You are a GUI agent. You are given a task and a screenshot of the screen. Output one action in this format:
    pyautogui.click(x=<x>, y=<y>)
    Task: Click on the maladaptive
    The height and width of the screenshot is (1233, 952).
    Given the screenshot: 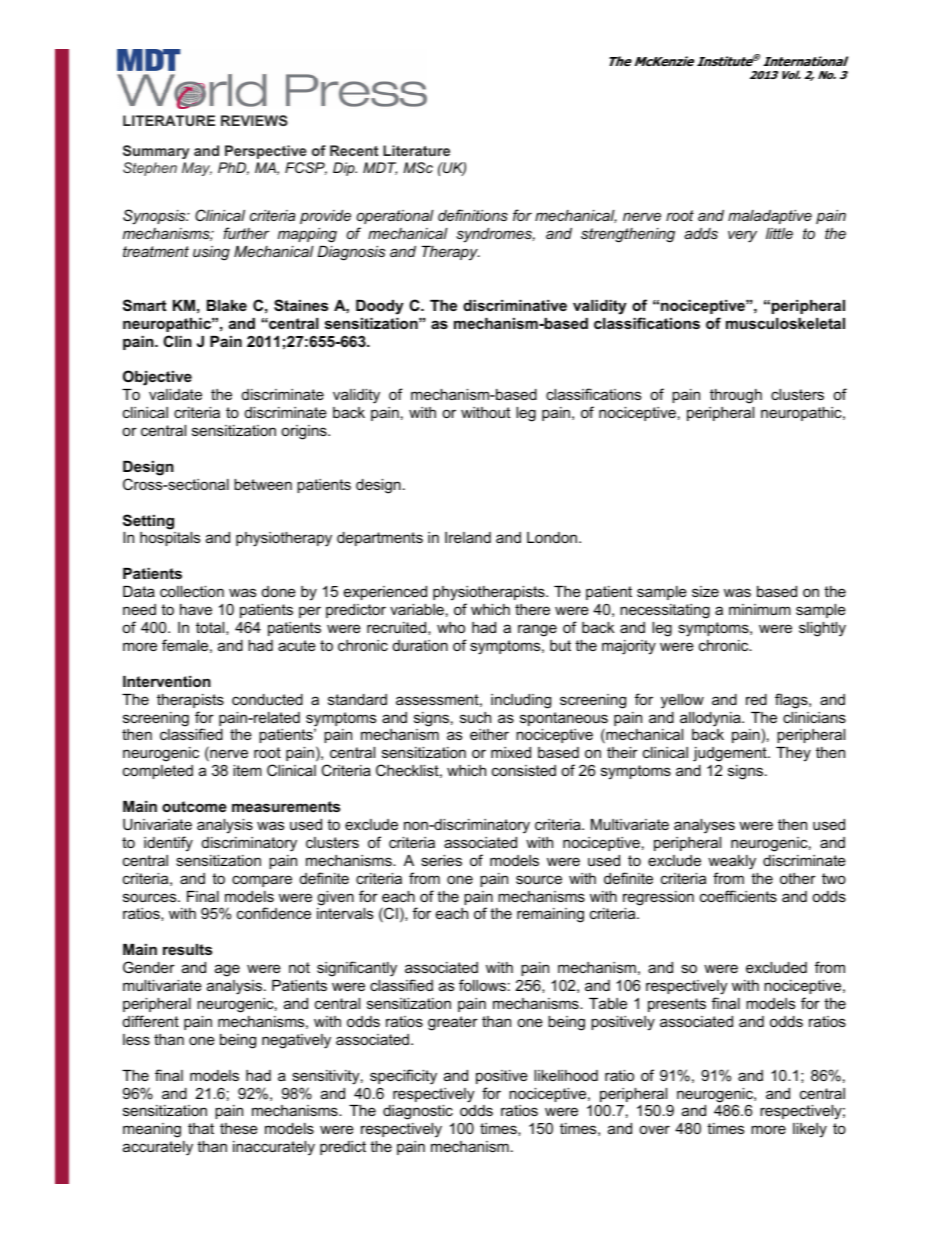 What is the action you would take?
    pyautogui.click(x=770, y=217)
